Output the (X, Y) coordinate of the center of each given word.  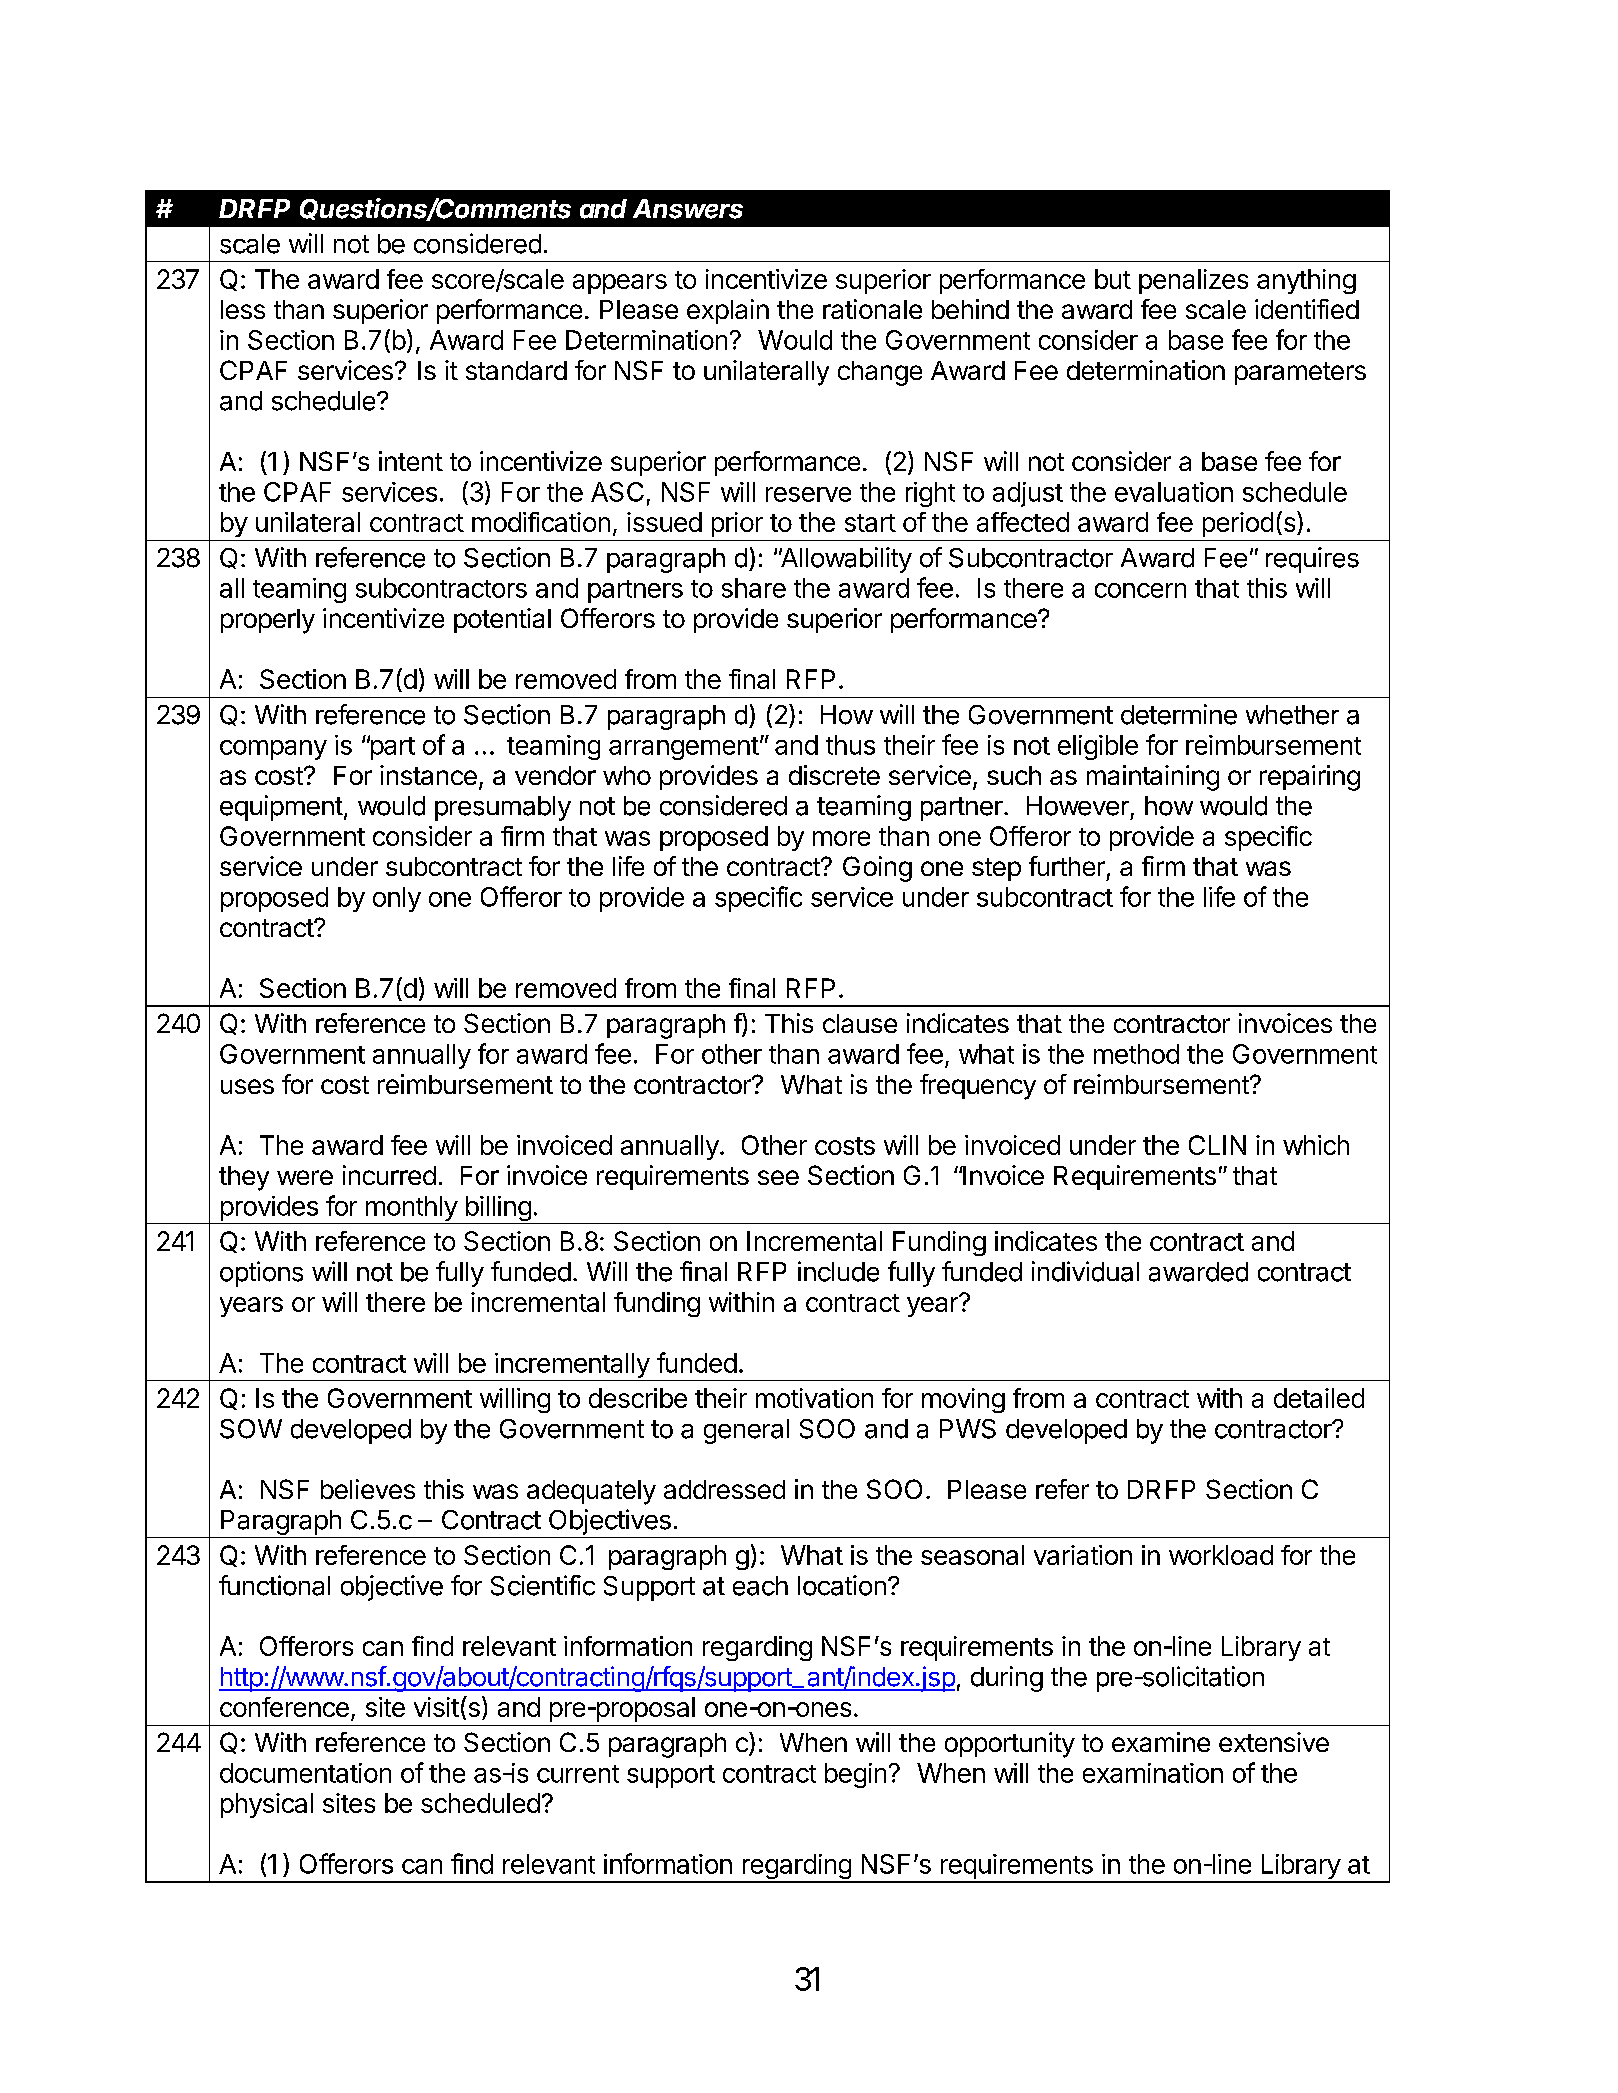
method (1136, 1054)
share (754, 588)
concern (1140, 590)
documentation (305, 1773)
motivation (814, 1398)
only (397, 899)
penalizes (1193, 281)
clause (860, 1023)
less (243, 309)
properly (268, 621)
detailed (1319, 1398)
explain (728, 311)
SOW (251, 1429)
